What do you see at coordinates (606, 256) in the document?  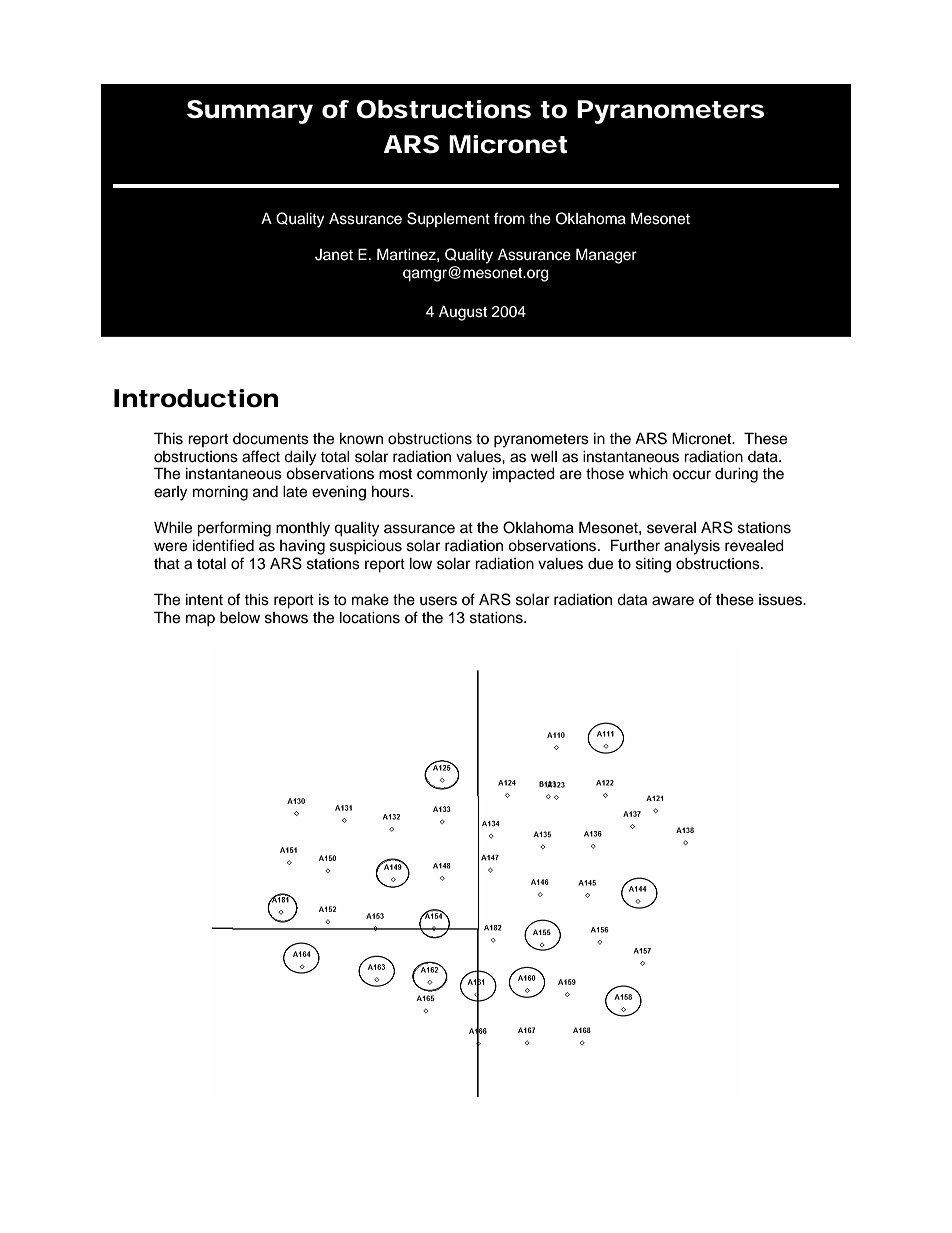 I see `Manager` at bounding box center [606, 256].
